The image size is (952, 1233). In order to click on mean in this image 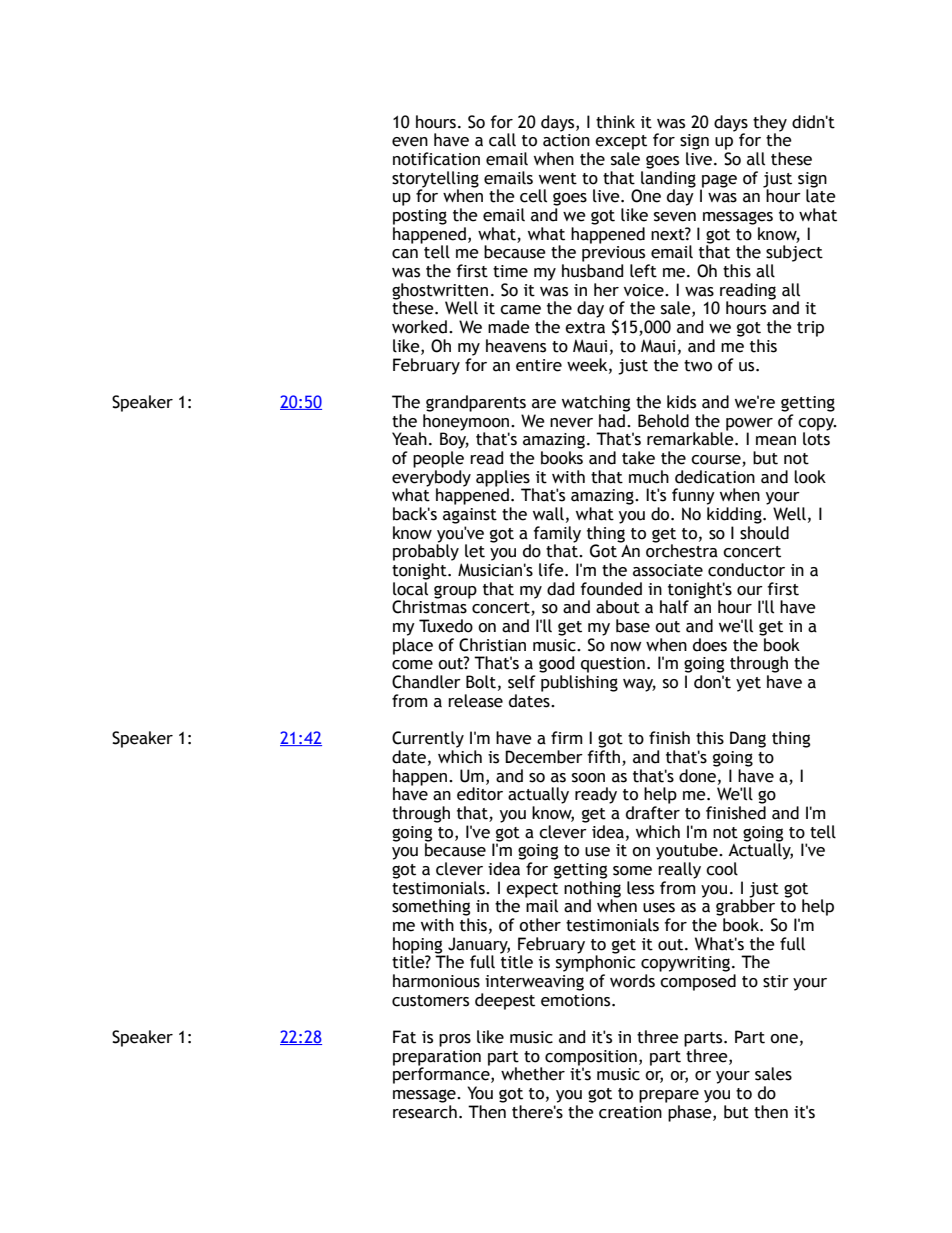, I will do `click(776, 441)`.
